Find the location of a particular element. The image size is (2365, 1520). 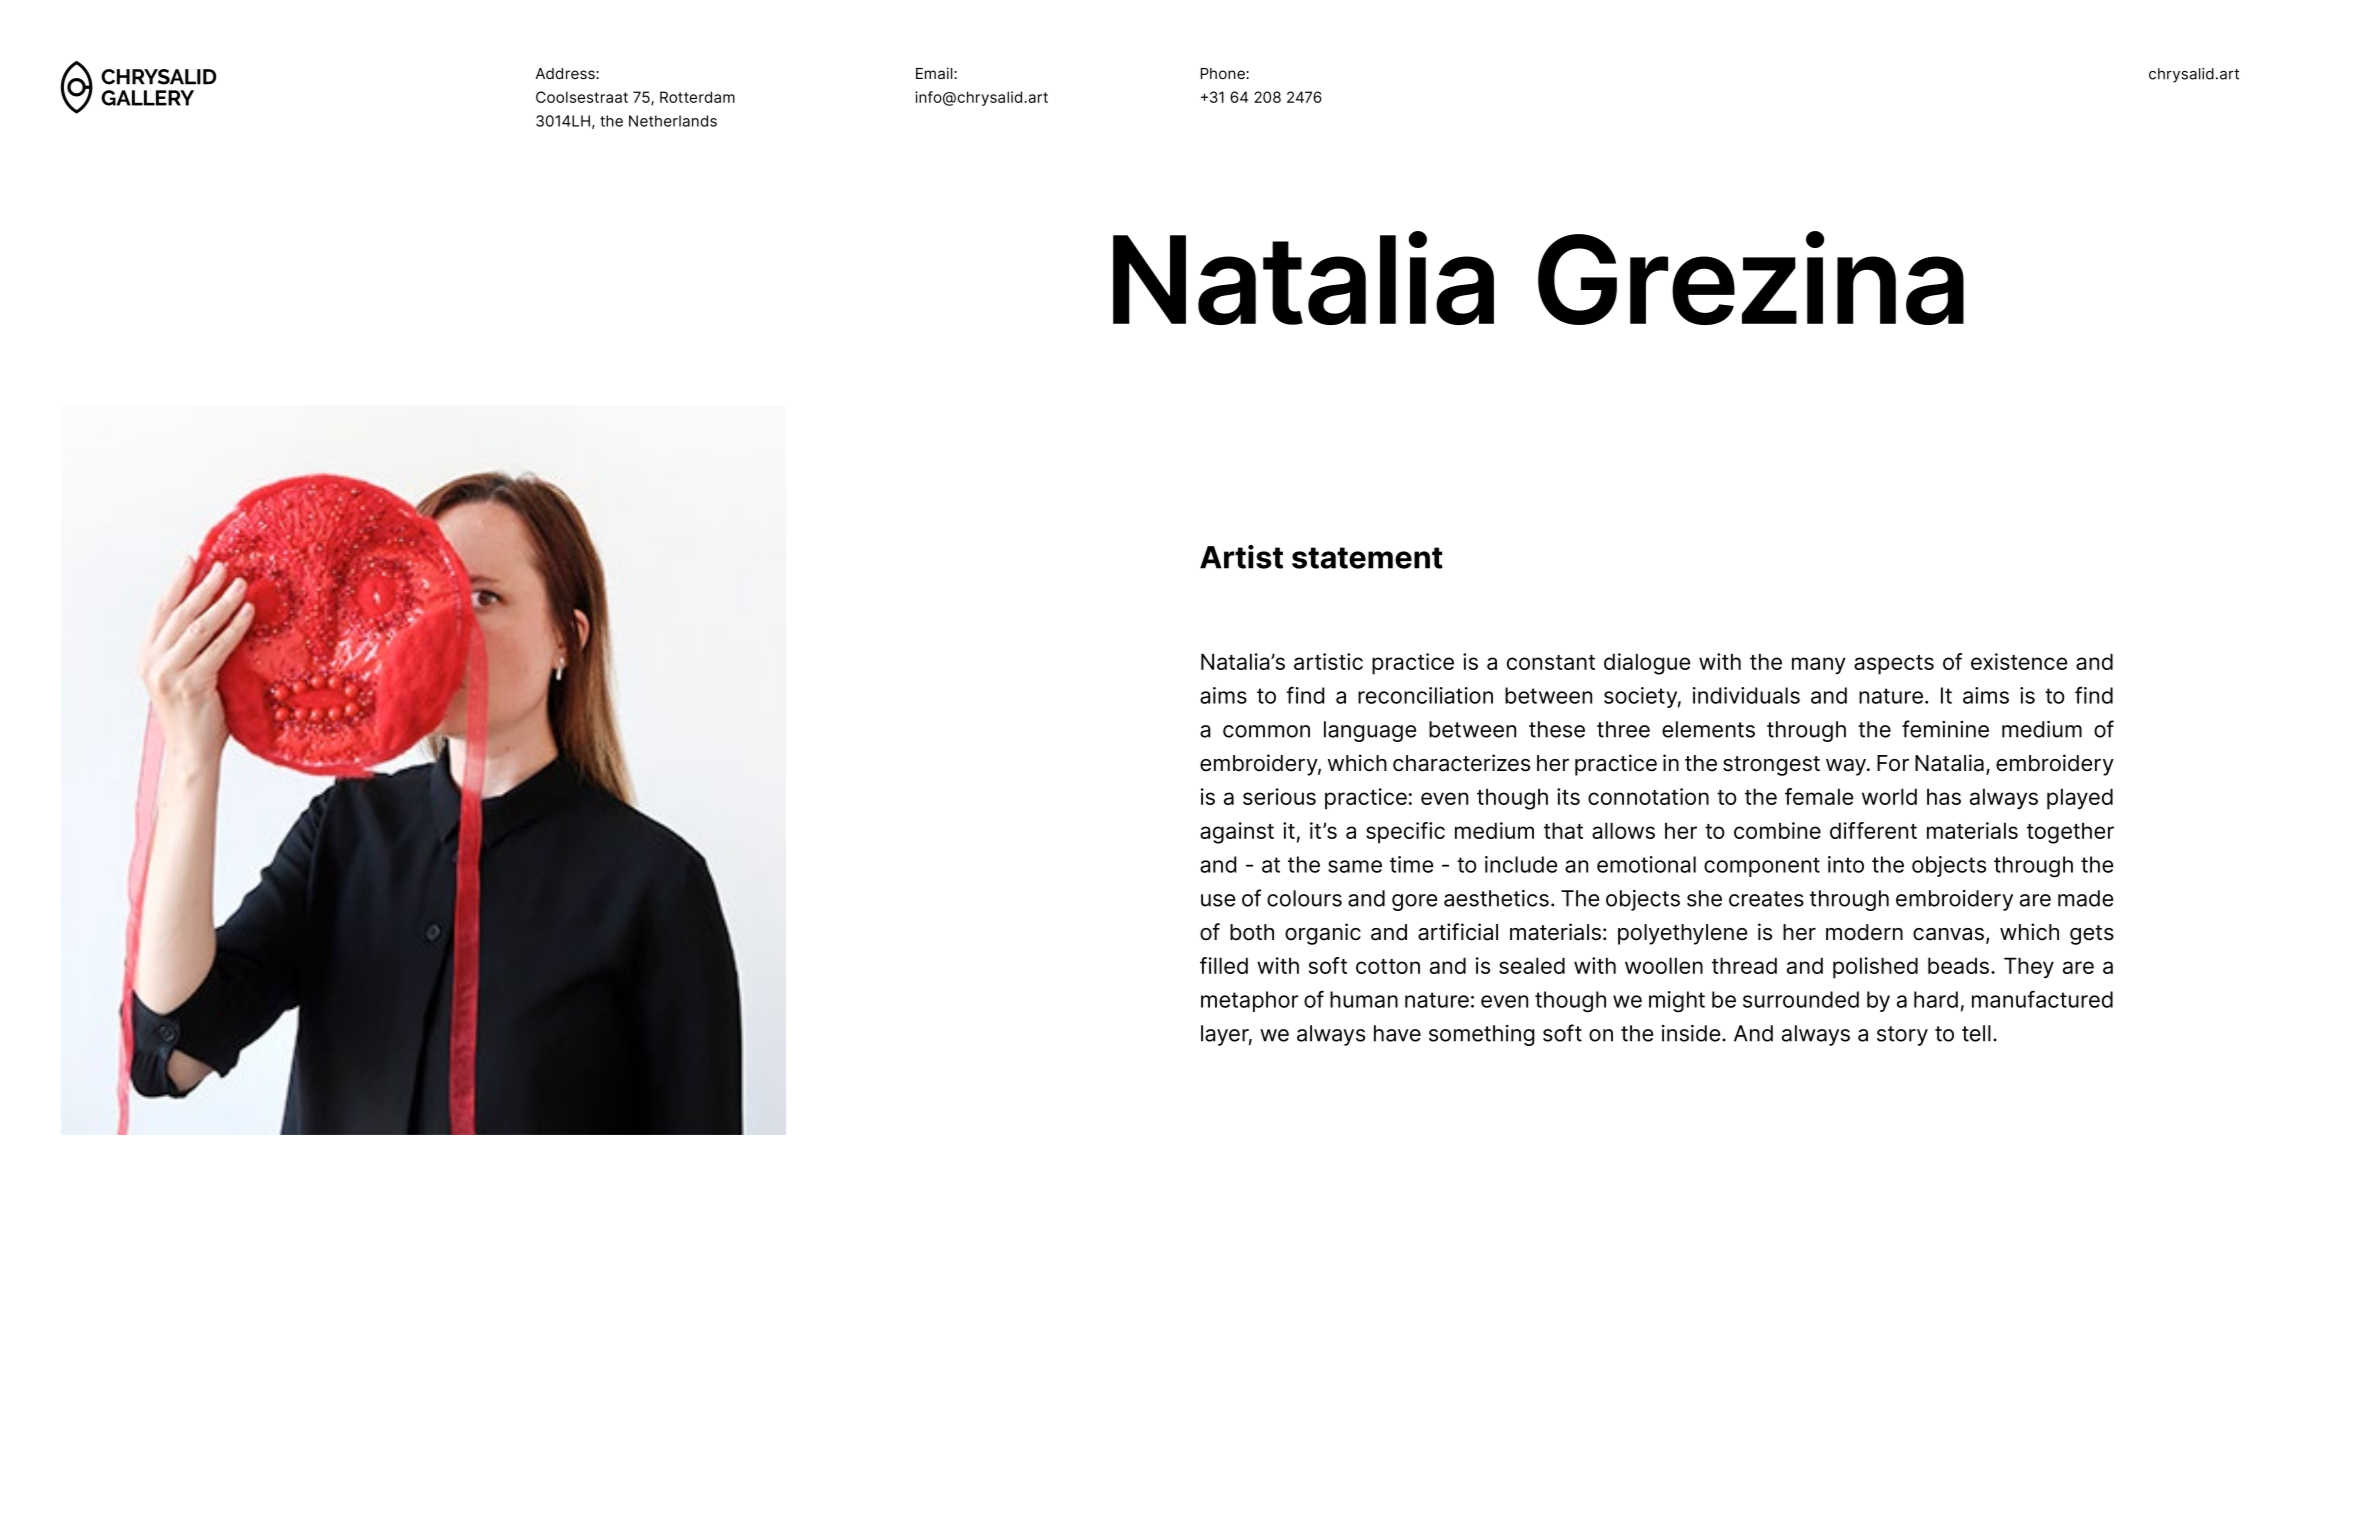

Phone is located at coordinates (1224, 73).
